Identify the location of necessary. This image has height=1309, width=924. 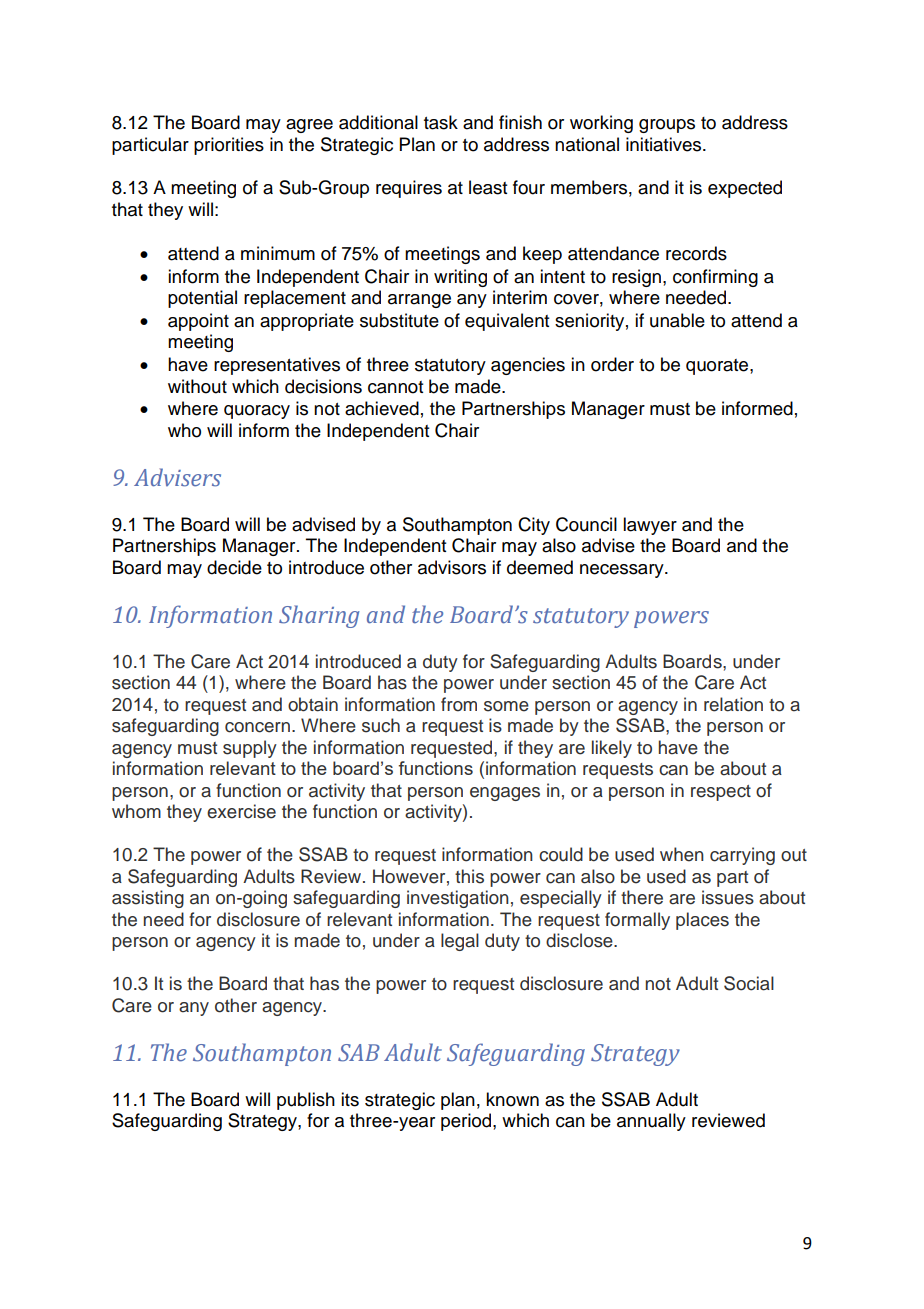
(623, 571).
